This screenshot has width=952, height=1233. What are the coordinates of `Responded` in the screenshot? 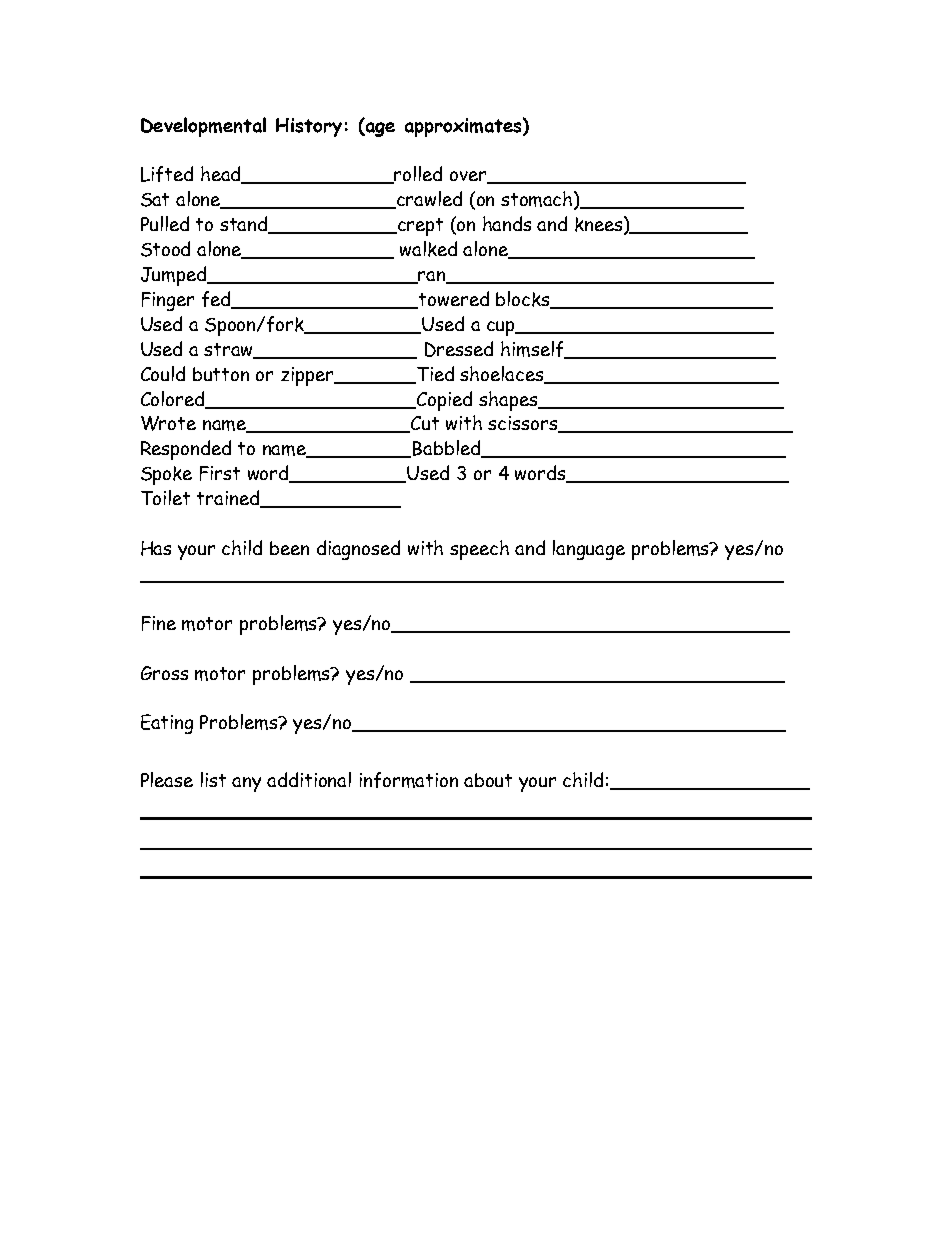 It's located at (186, 450).
